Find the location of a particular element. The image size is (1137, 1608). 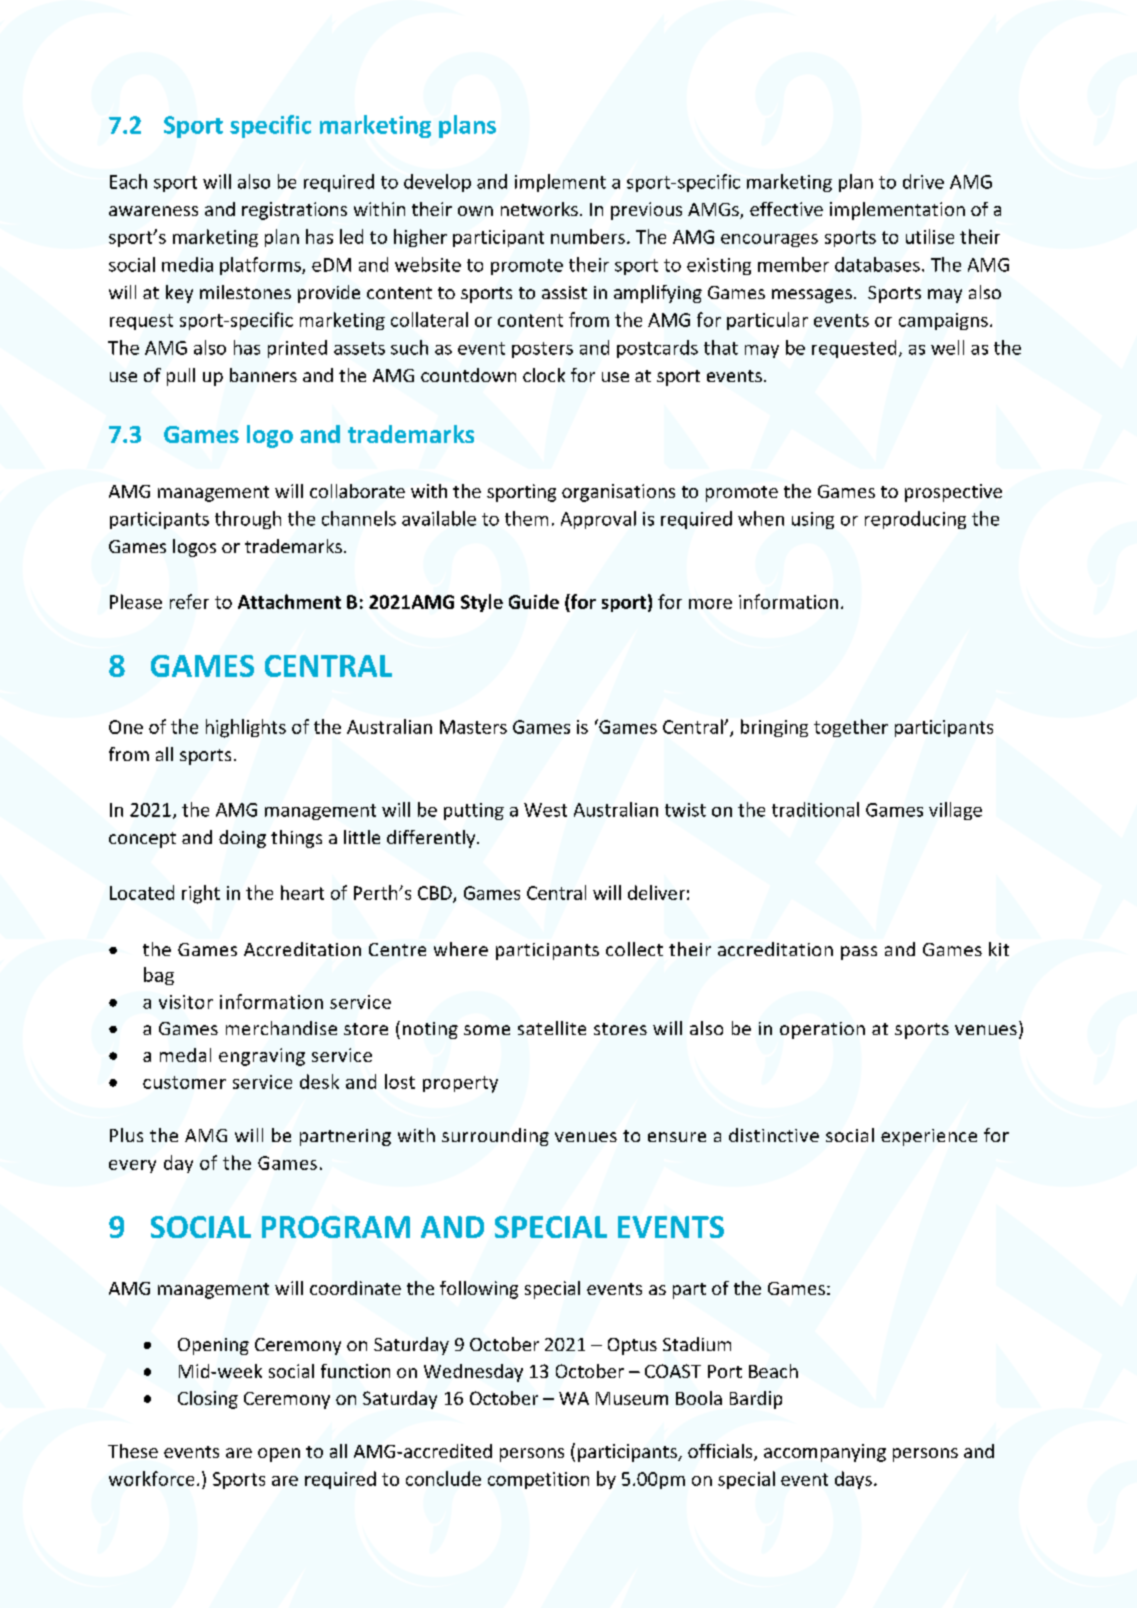

Masters is located at coordinates (473, 727).
